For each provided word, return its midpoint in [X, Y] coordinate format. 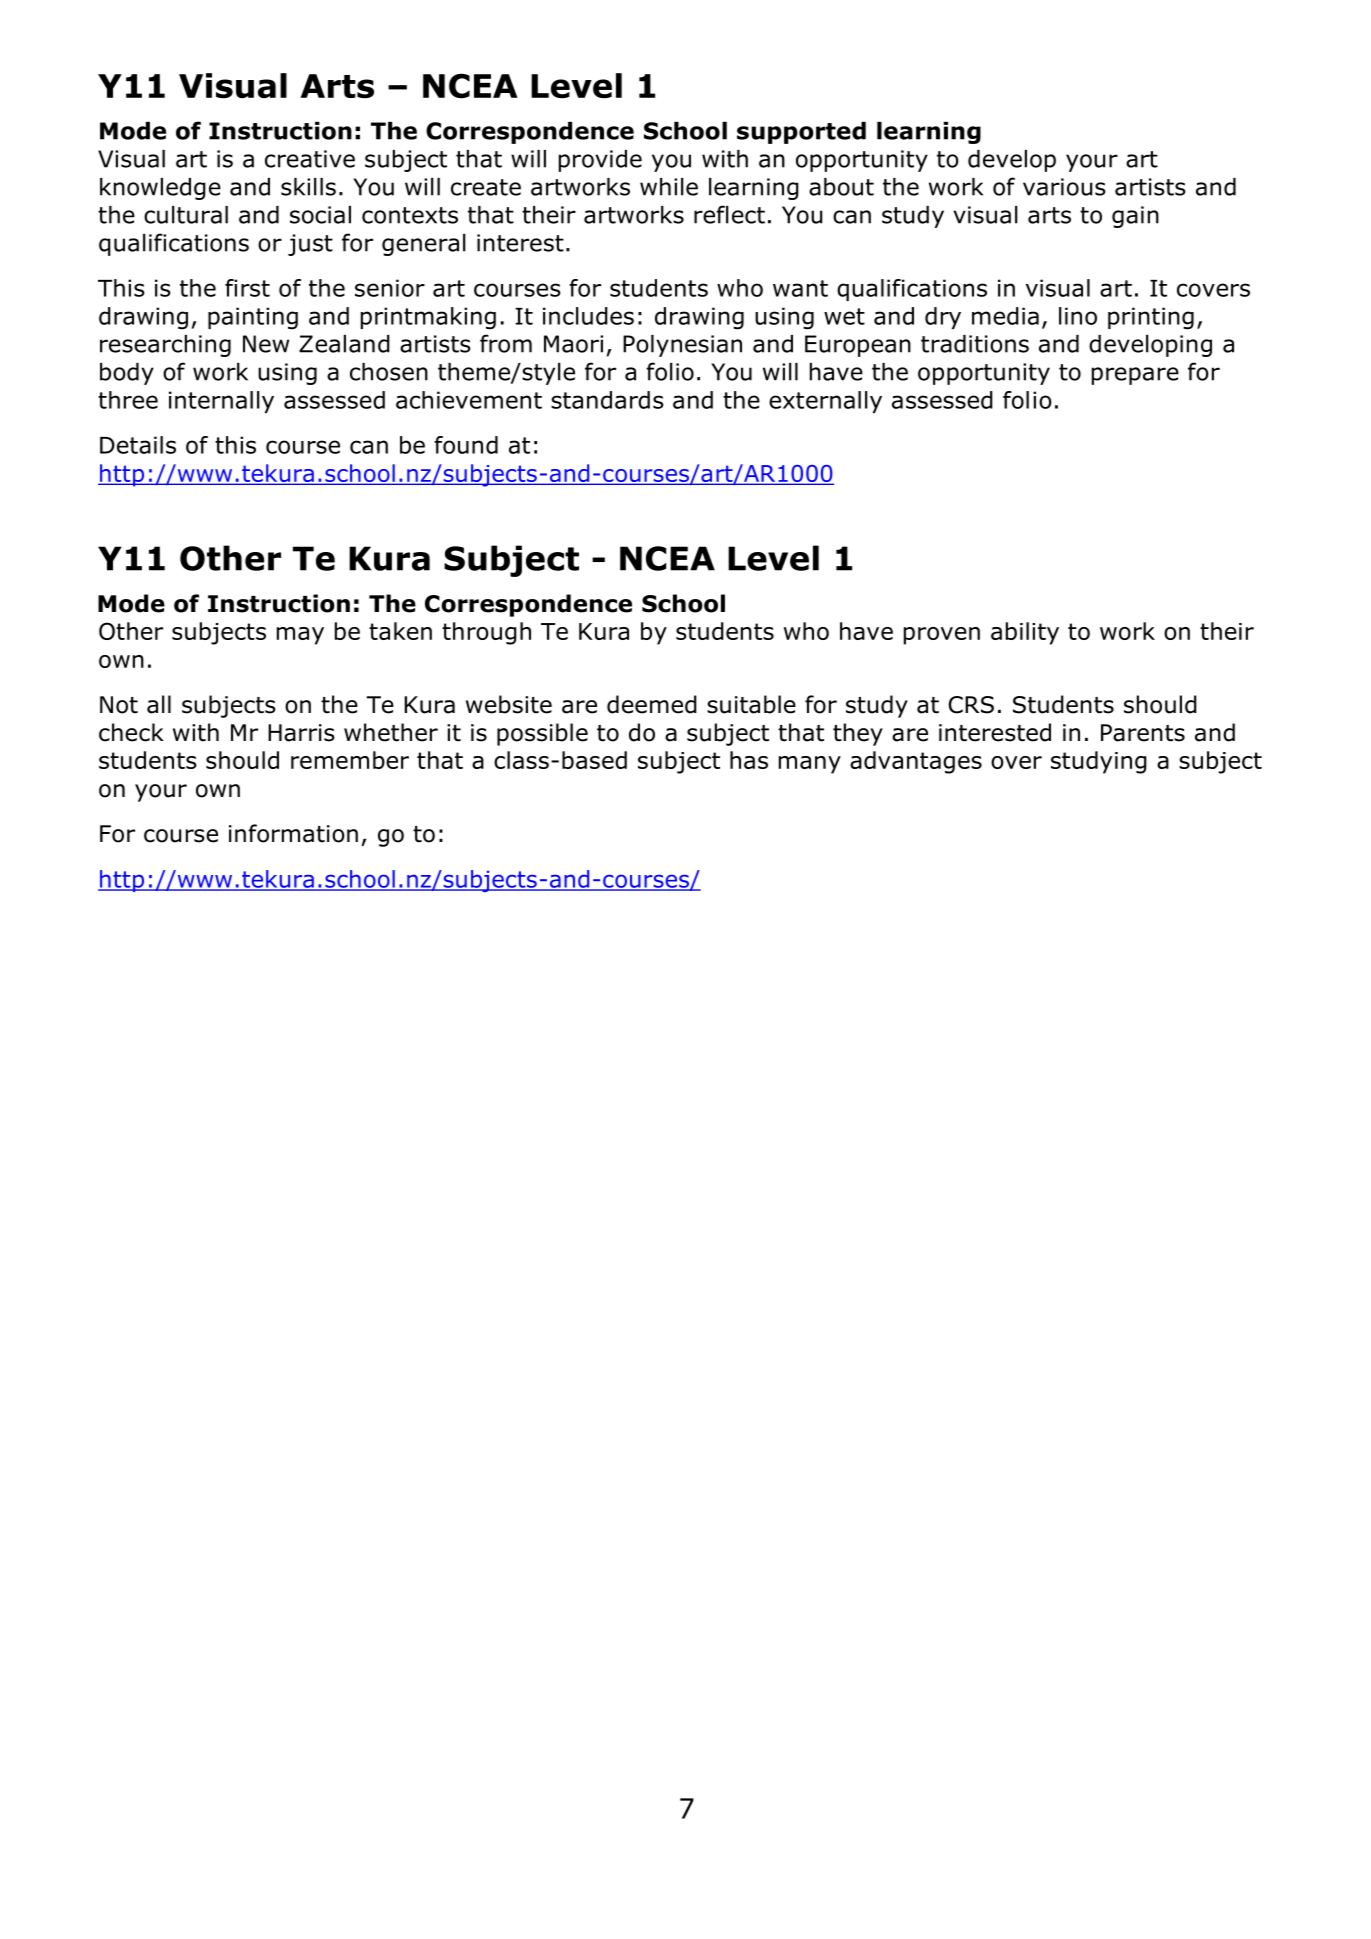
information [293, 833]
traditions [975, 344]
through [486, 633]
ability [1025, 633]
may [300, 636]
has [749, 760]
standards [607, 400]
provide [600, 161]
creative [310, 159]
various [1064, 187]
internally [221, 402]
